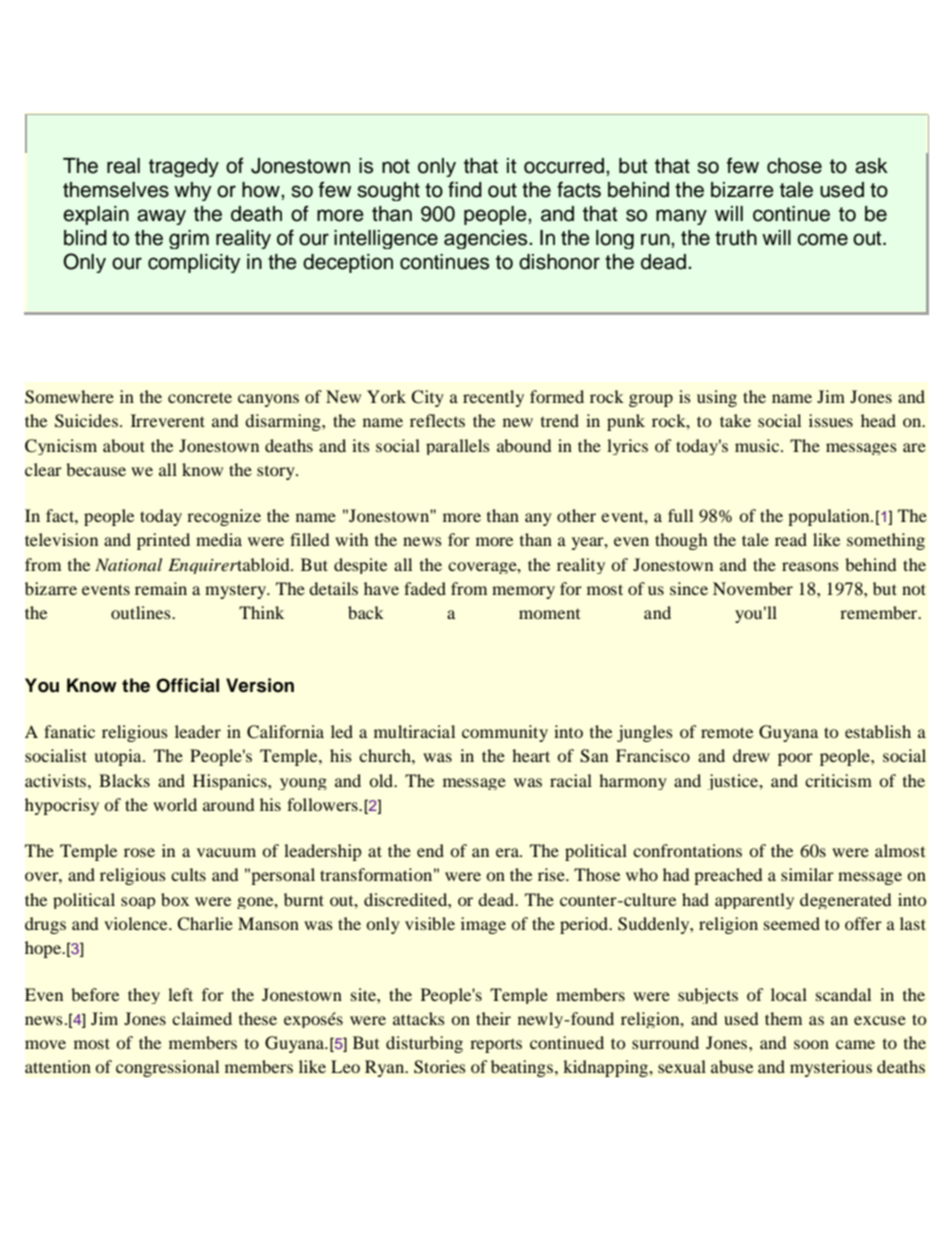 Image resolution: width=952 pixels, height=1233 pixels. I want to click on heart, so click(531, 755).
